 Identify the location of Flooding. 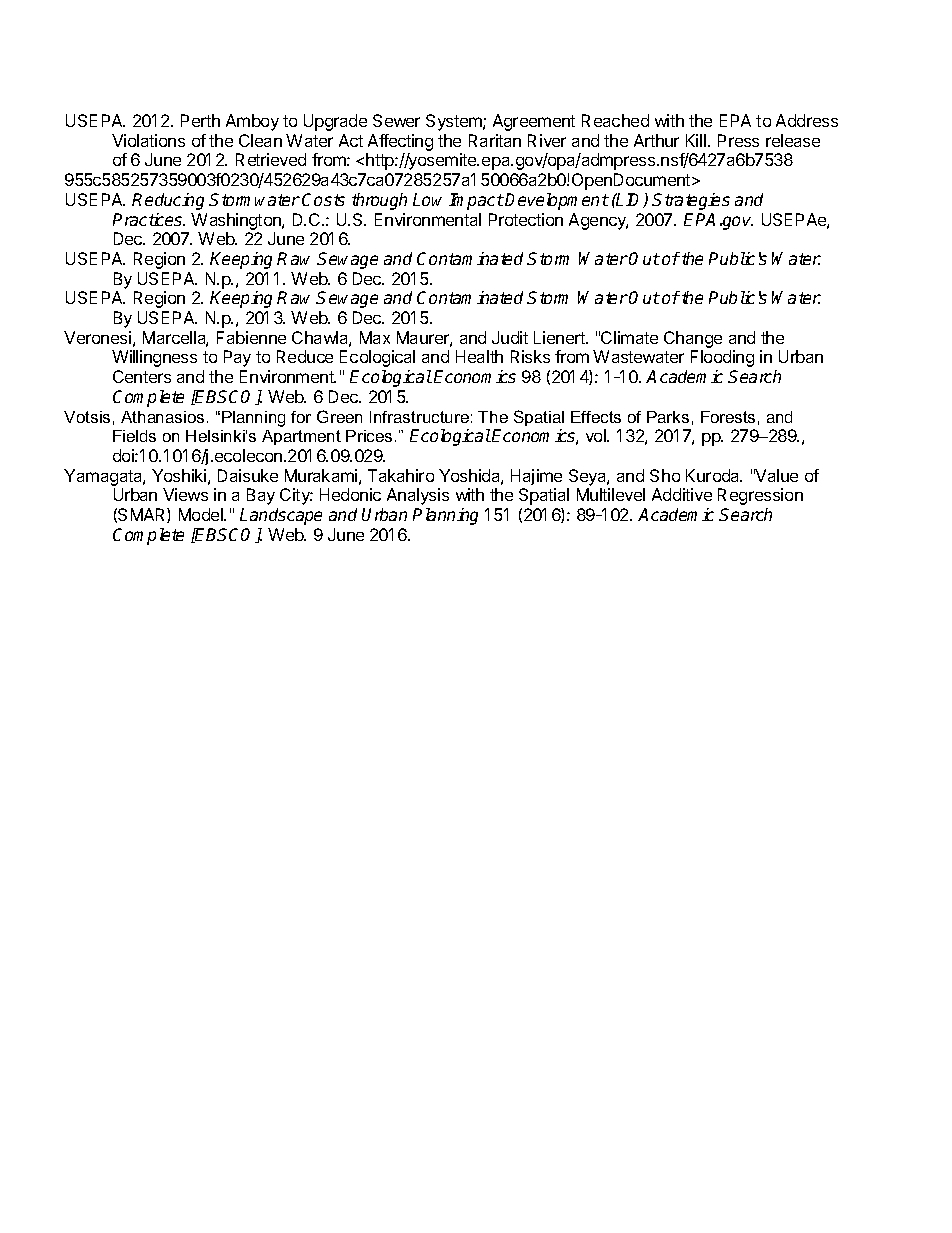
(722, 358).
